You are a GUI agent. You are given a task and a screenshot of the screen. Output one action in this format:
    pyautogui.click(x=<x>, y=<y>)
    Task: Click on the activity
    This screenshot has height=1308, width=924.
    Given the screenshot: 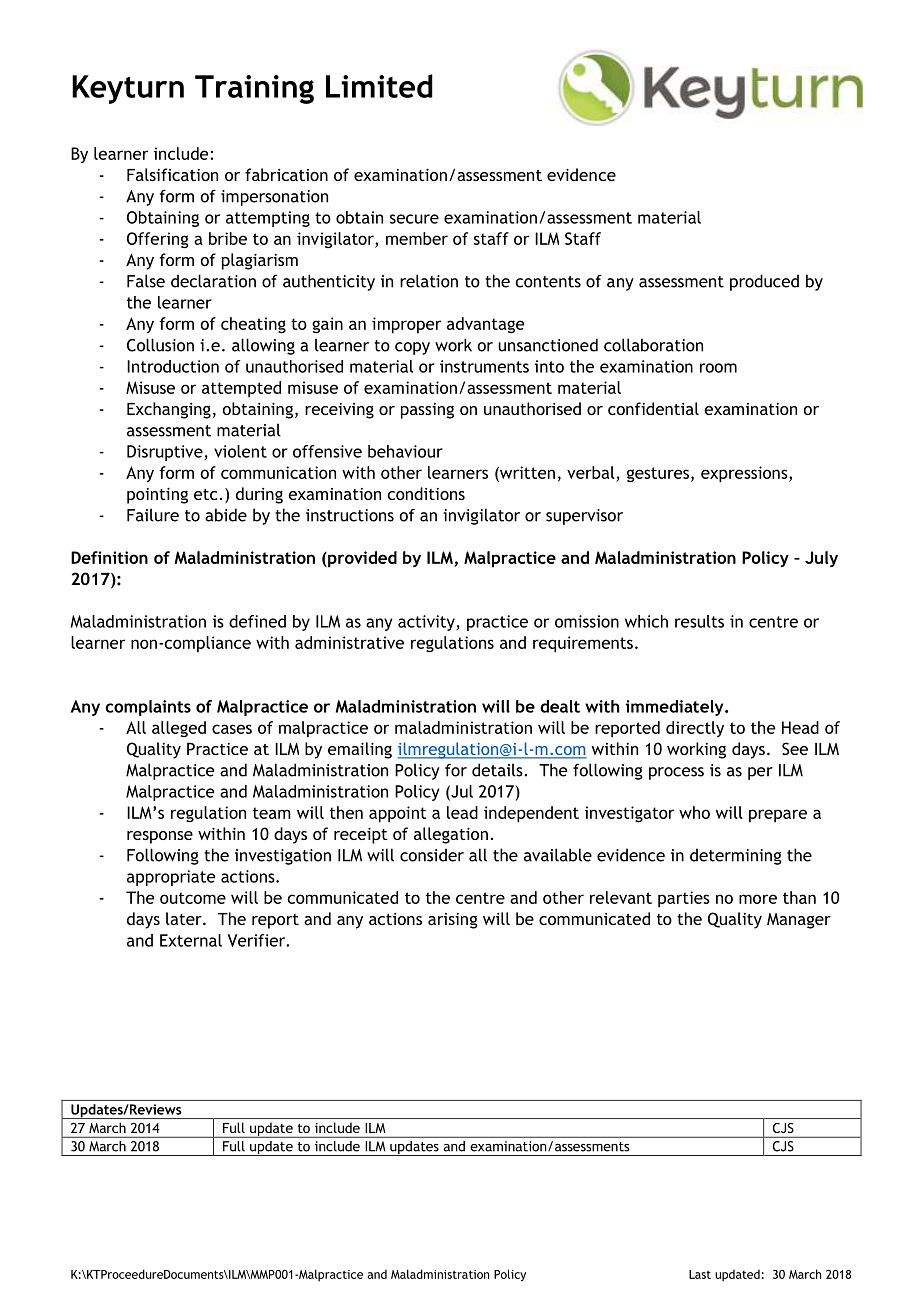 What is the action you would take?
    pyautogui.click(x=426, y=623)
